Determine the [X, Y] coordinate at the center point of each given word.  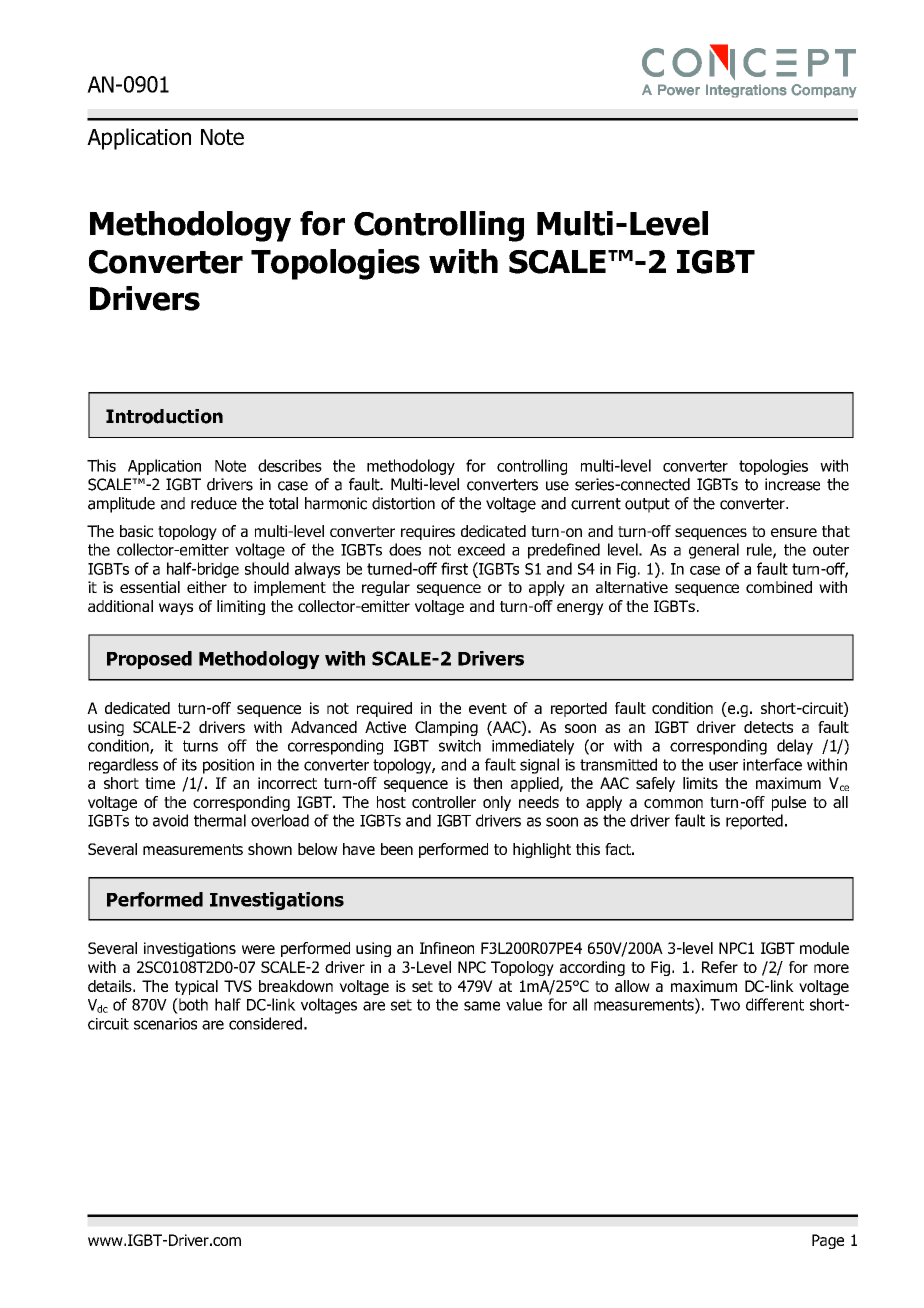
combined [779, 587]
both [192, 1004]
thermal [220, 820]
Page [828, 1241]
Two [725, 1005]
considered [265, 1023]
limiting [241, 607]
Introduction [164, 416]
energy [580, 609]
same [482, 1006]
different [775, 1004]
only [497, 803]
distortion [403, 503]
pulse [789, 803]
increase [792, 484]
